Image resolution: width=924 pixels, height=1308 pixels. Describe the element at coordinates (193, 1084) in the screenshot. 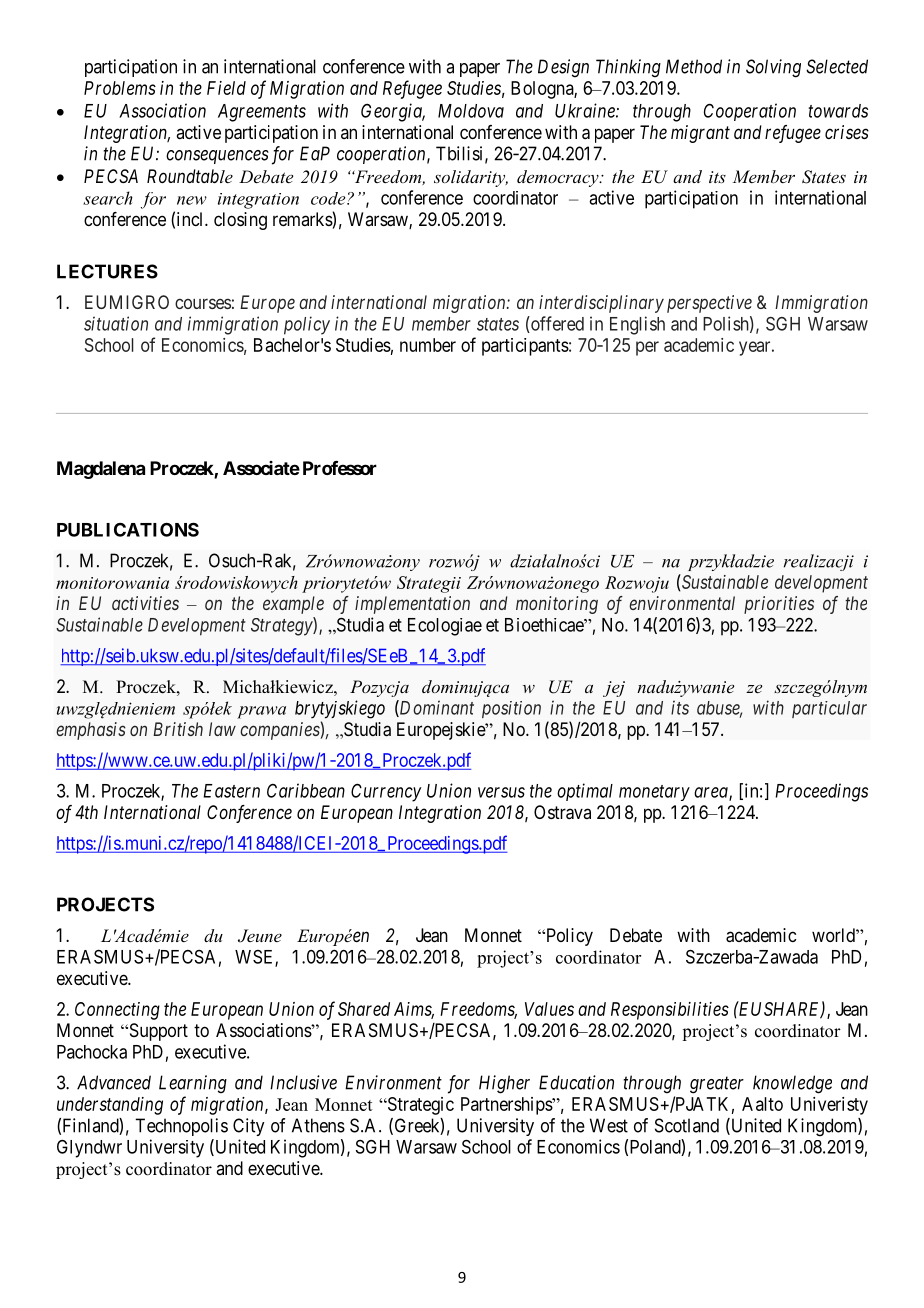

I see `Learning` at that location.
